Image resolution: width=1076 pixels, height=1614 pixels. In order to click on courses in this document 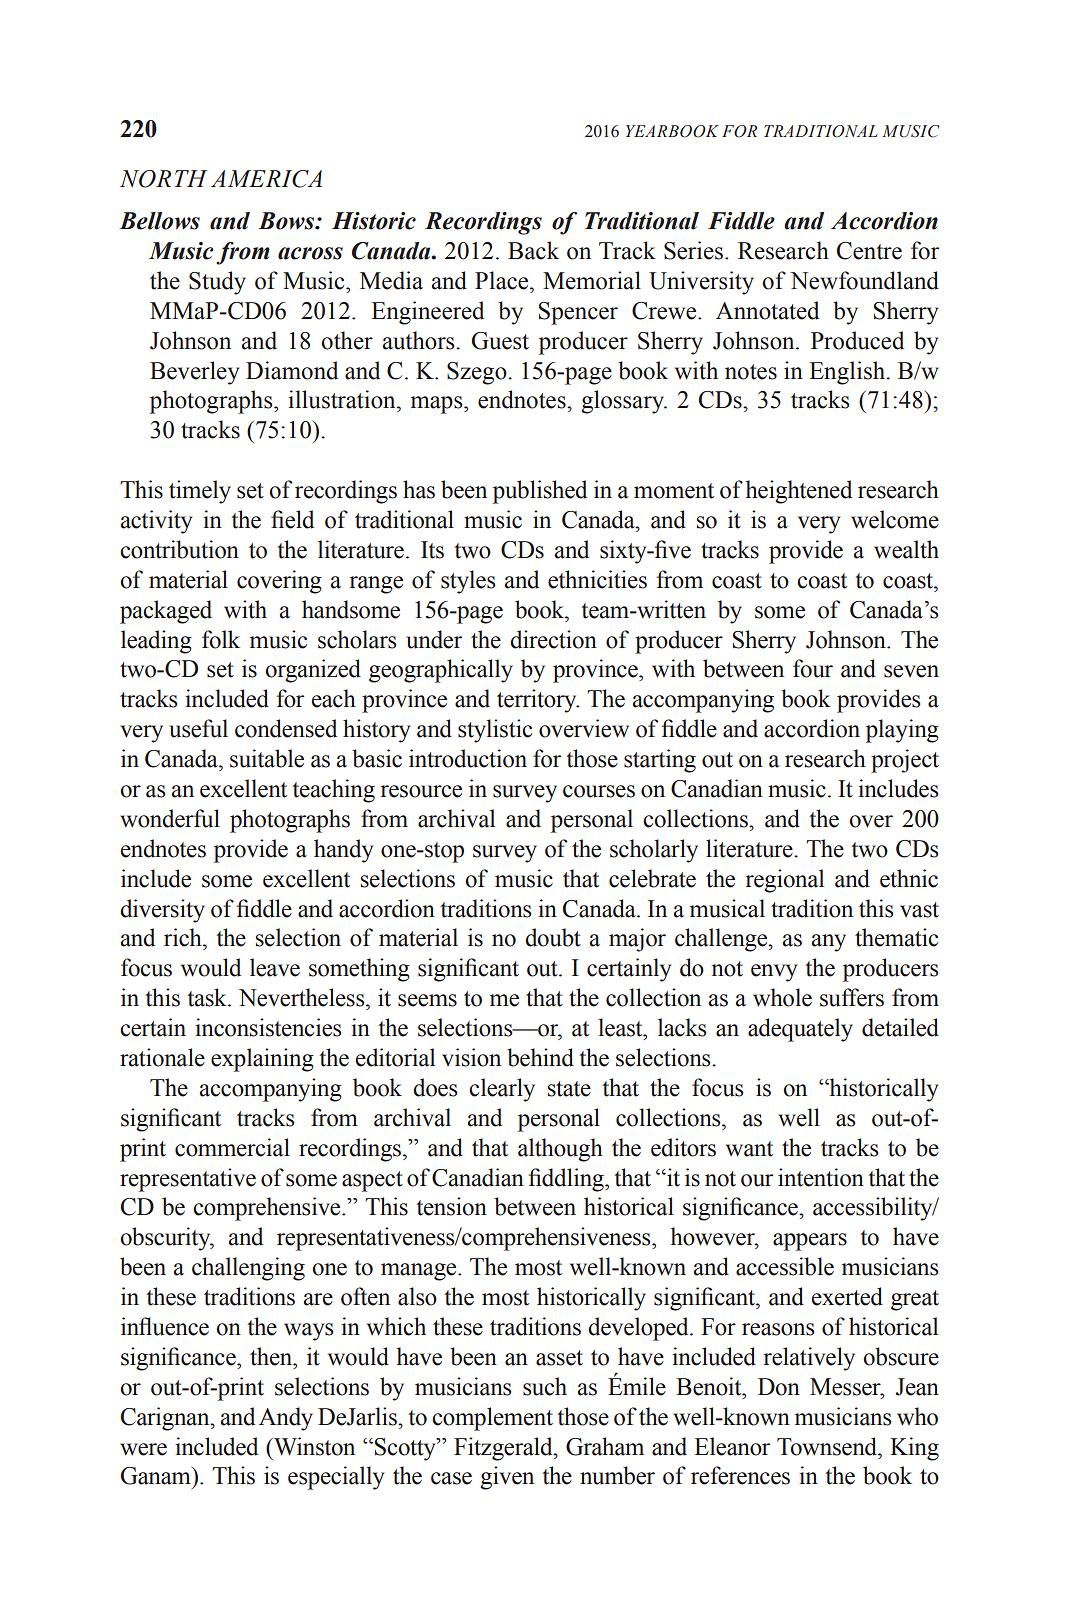, I will do `click(599, 791)`.
